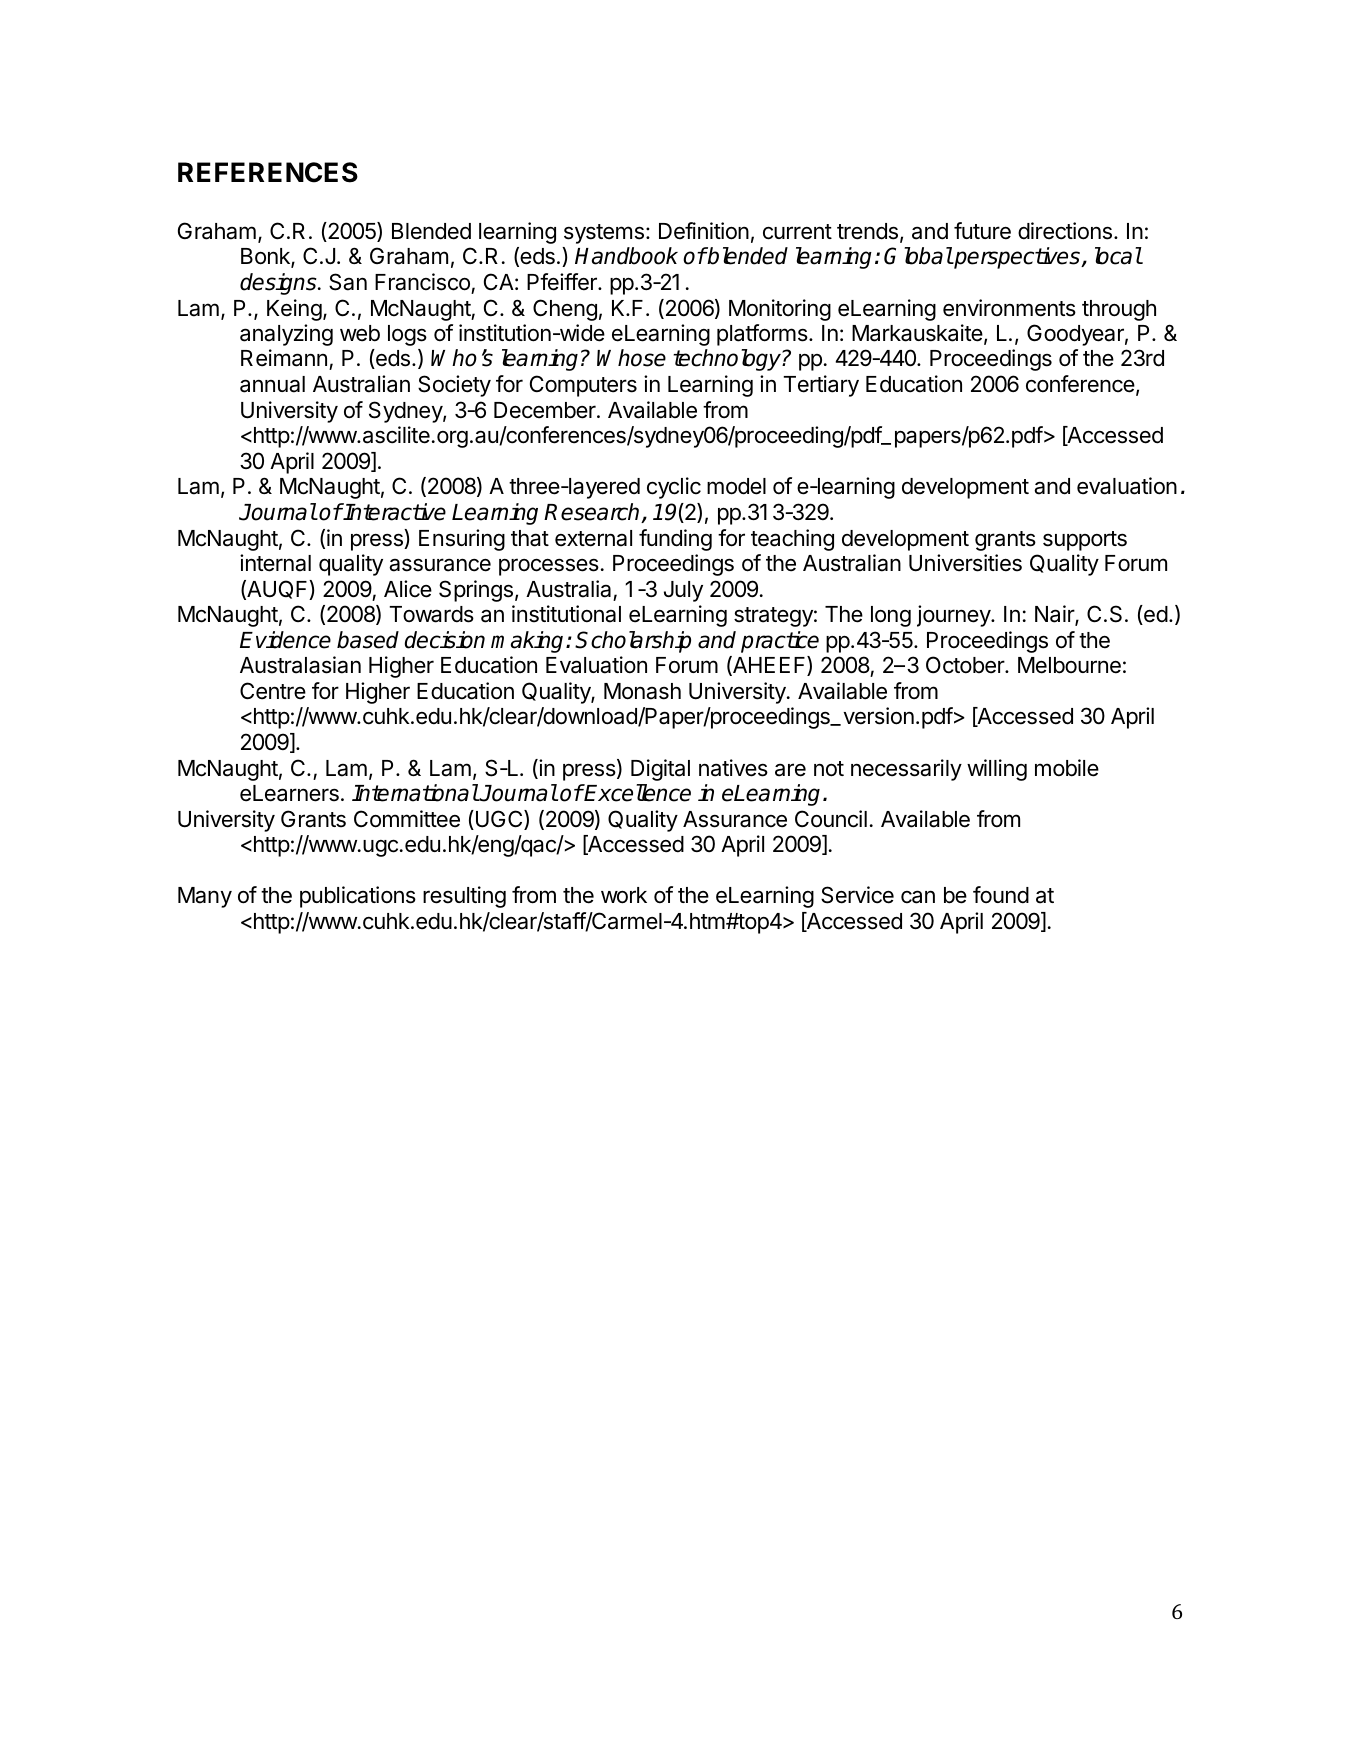 Image resolution: width=1360 pixels, height=1760 pixels. I want to click on Evidence, so click(285, 640).
